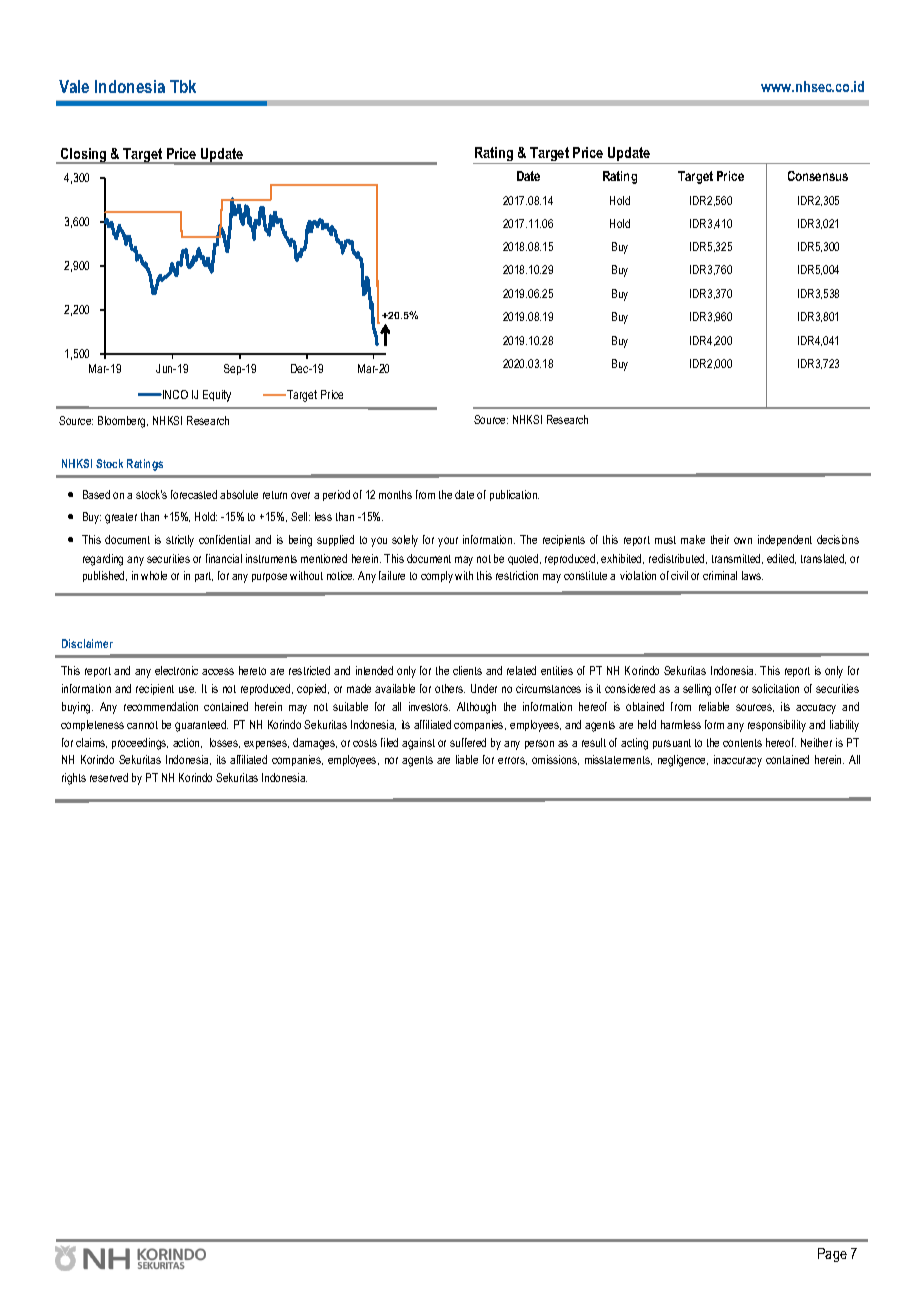 Image resolution: width=924 pixels, height=1308 pixels. What do you see at coordinates (154, 575) in the document?
I see `whole` at bounding box center [154, 575].
